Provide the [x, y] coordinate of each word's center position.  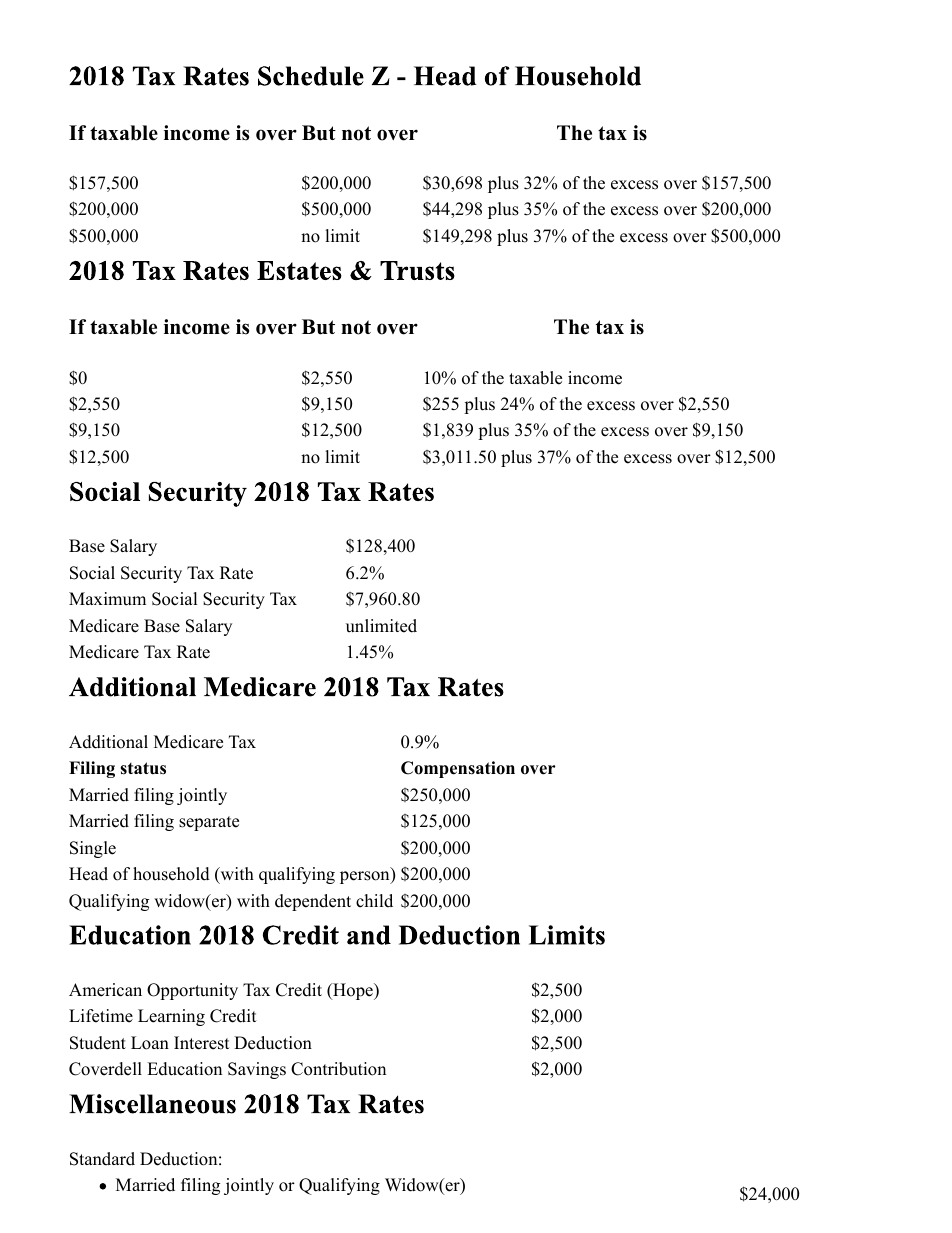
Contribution [338, 1069]
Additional [108, 742]
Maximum [107, 599]
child [374, 901]
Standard [102, 1159]
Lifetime [101, 1016]
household [171, 874]
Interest [202, 1043]
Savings [257, 1070]
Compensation [458, 769]
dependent [313, 902]
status [143, 768]
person [366, 877]
